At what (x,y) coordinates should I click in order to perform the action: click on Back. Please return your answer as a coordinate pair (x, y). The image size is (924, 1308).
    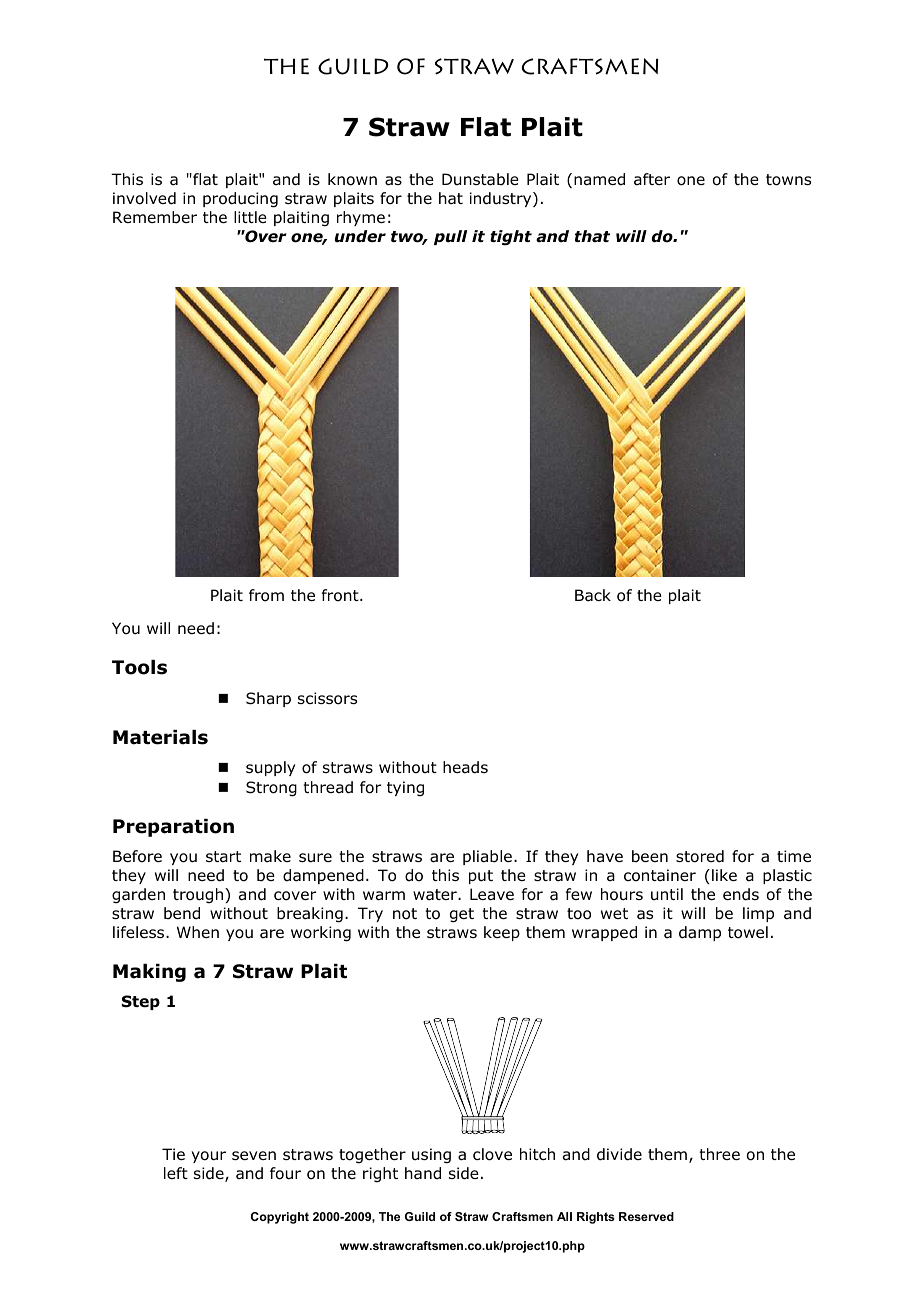
    Looking at the image, I should click on (593, 595).
